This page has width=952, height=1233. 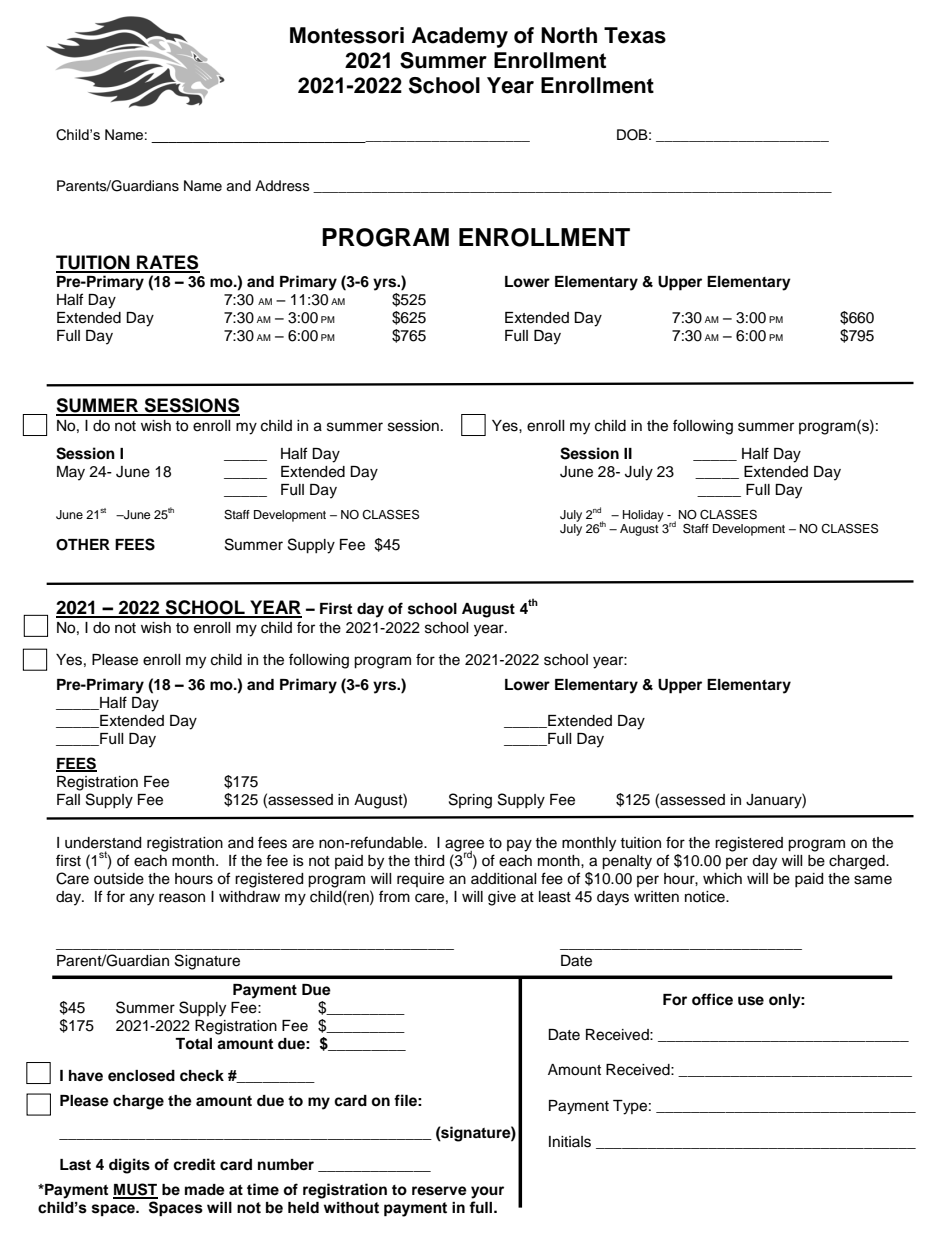 What do you see at coordinates (722, 879) in the page?
I see `which` at bounding box center [722, 879].
